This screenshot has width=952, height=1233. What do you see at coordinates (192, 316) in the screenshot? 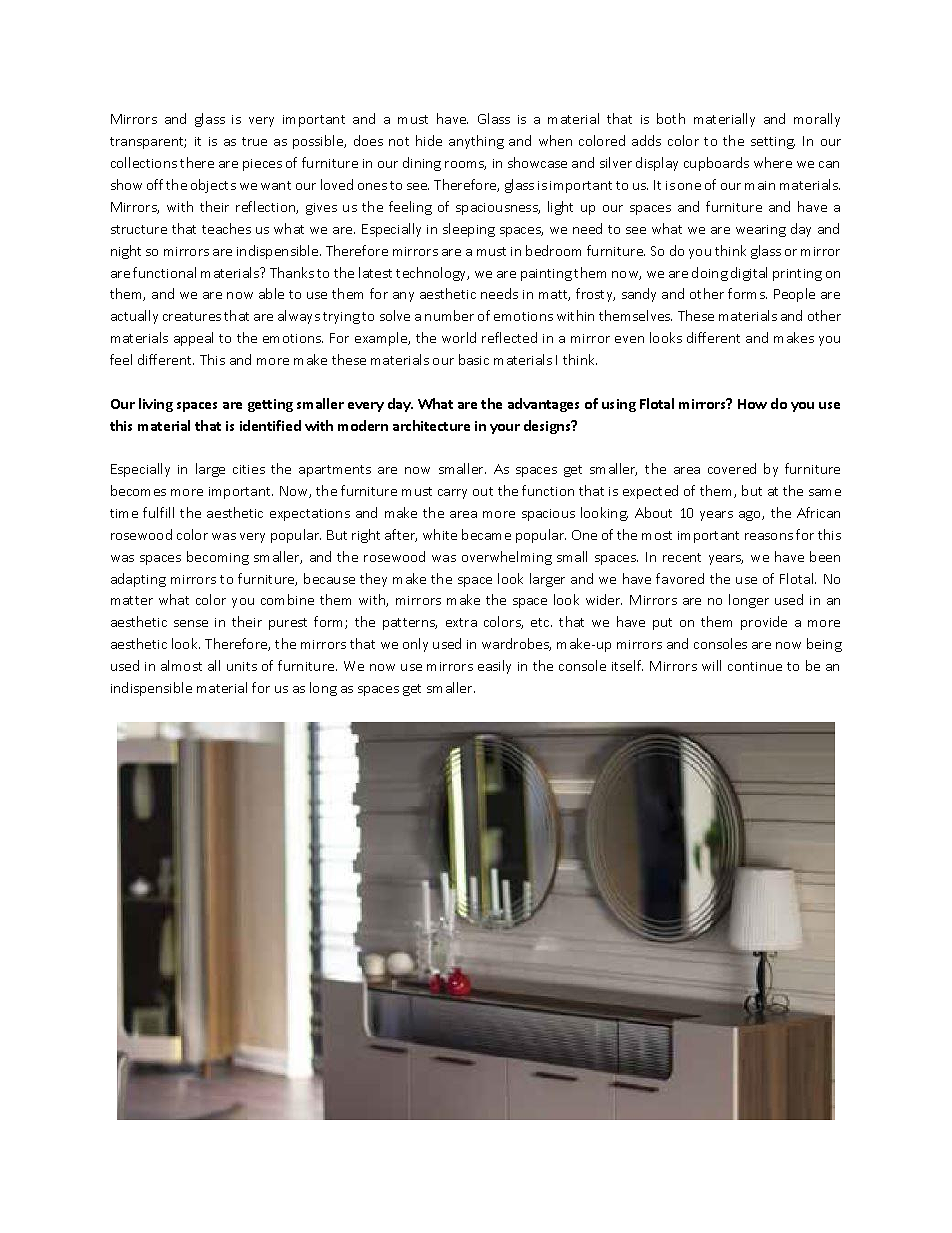
I see `creatures` at bounding box center [192, 316].
